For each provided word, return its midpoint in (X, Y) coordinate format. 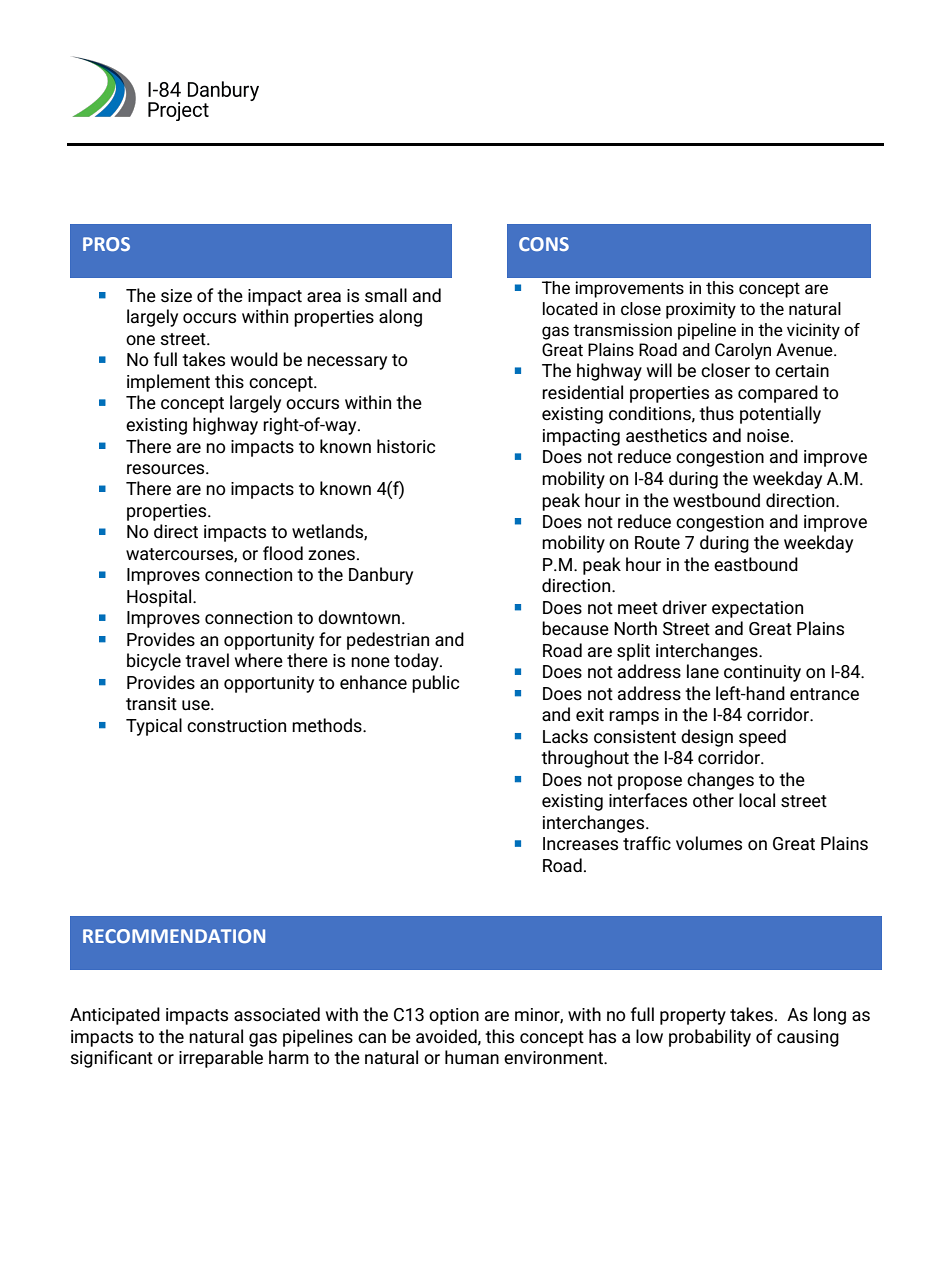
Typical (154, 727)
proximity (701, 310)
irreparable (221, 1059)
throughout (585, 759)
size (176, 296)
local (757, 800)
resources (167, 469)
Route (657, 543)
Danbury (381, 576)
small (386, 295)
